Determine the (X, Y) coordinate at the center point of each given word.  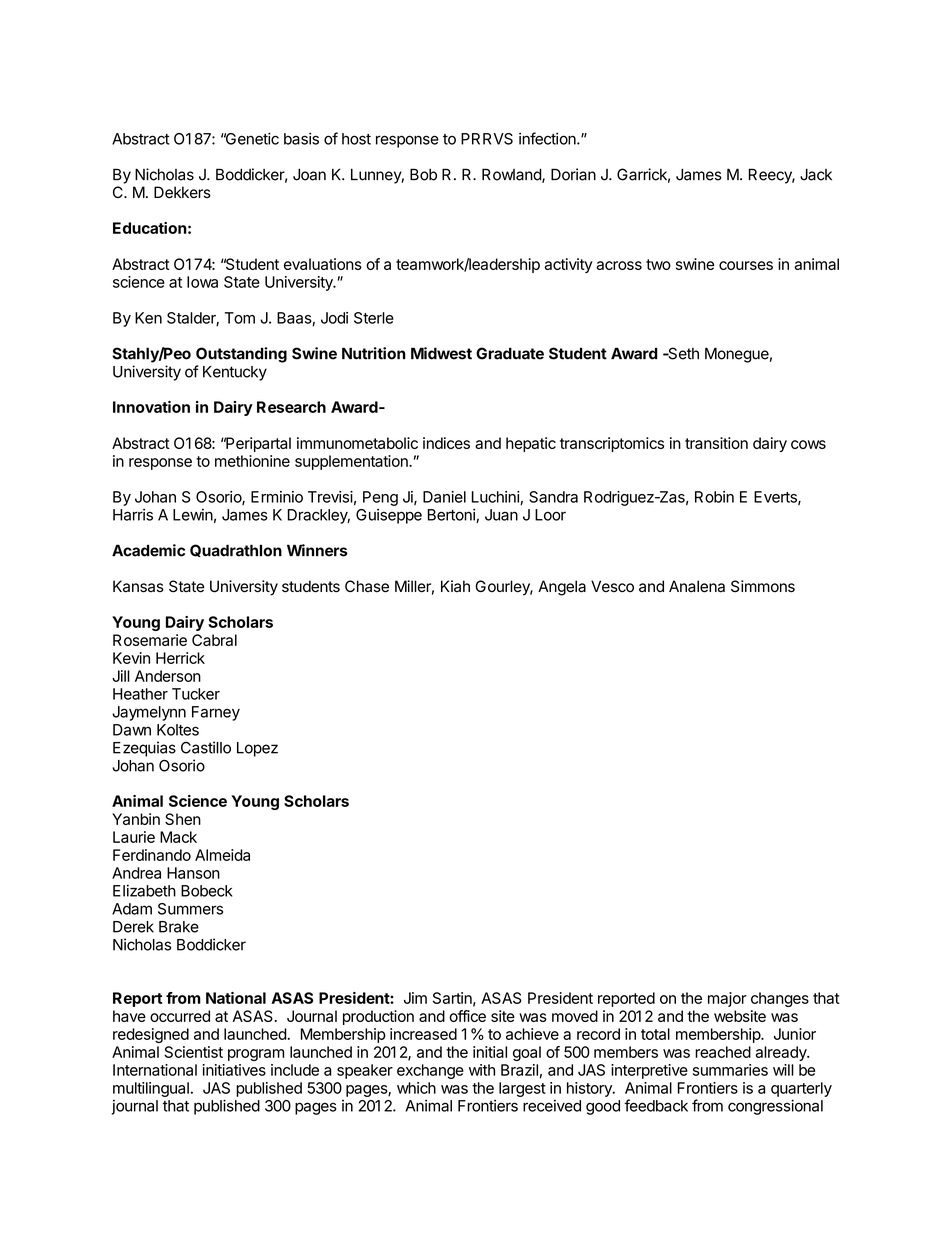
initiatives (234, 1070)
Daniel (444, 497)
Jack (816, 174)
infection (548, 138)
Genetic (251, 138)
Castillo (206, 747)
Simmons (763, 586)
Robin (714, 497)
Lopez (257, 749)
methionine (252, 461)
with (482, 1070)
